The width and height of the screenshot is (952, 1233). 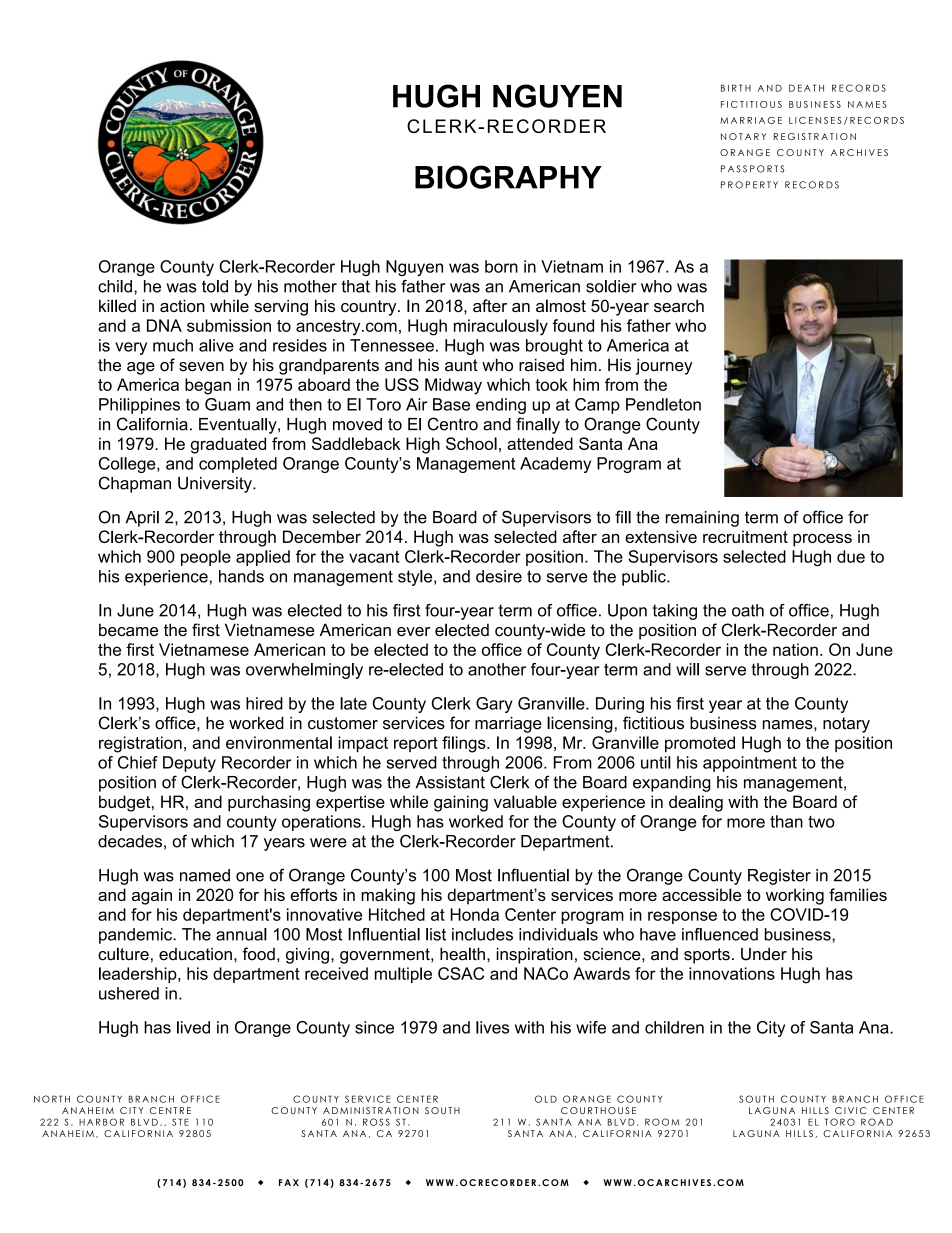 I want to click on gaining, so click(x=461, y=803).
